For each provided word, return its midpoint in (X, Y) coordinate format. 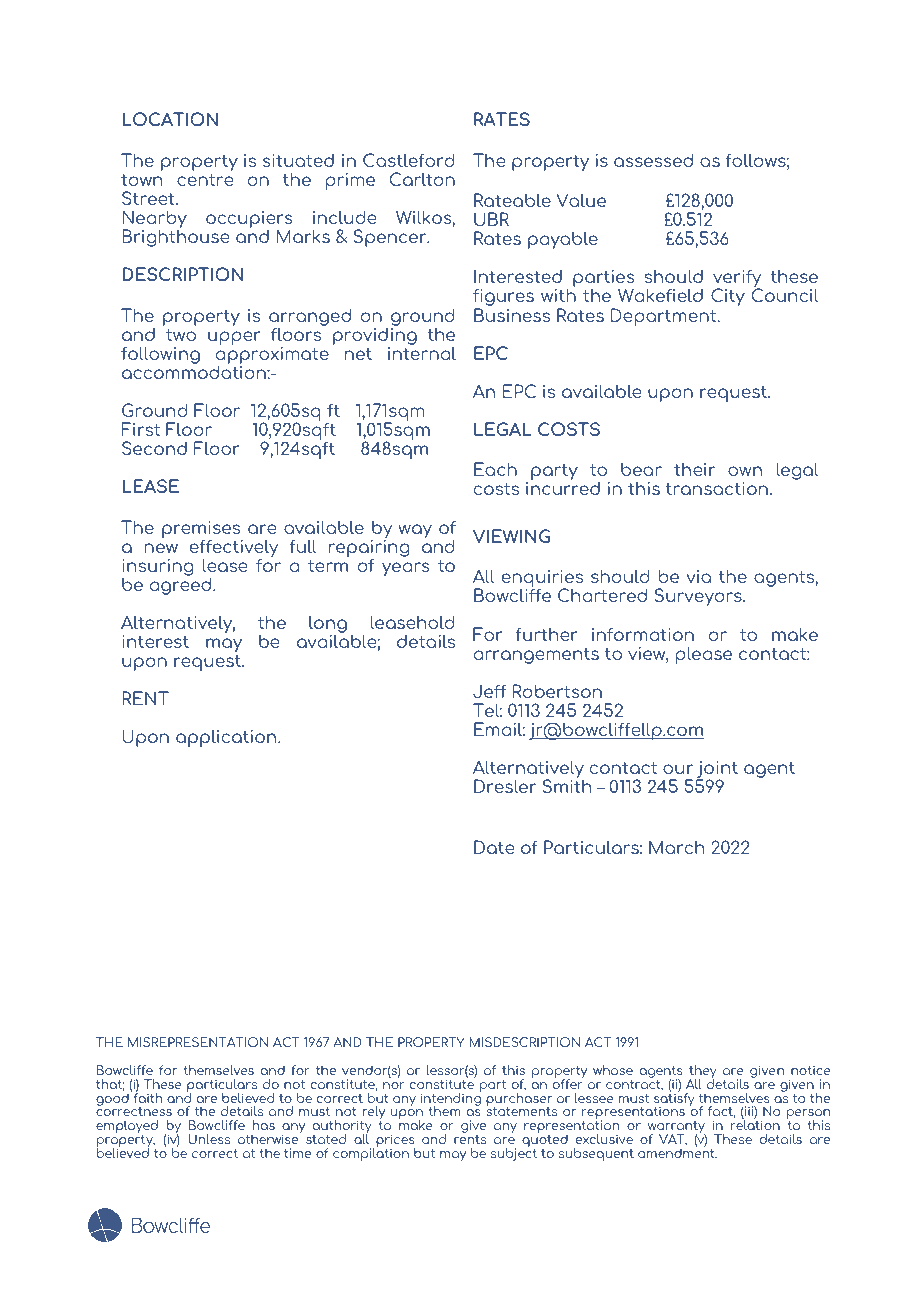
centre (205, 179)
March (677, 847)
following (160, 355)
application (227, 738)
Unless (209, 1139)
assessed (653, 160)
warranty (677, 1128)
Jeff (489, 691)
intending (451, 1099)
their (694, 469)
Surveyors (699, 597)
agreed (182, 585)
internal (422, 352)
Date (494, 847)
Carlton (422, 179)
